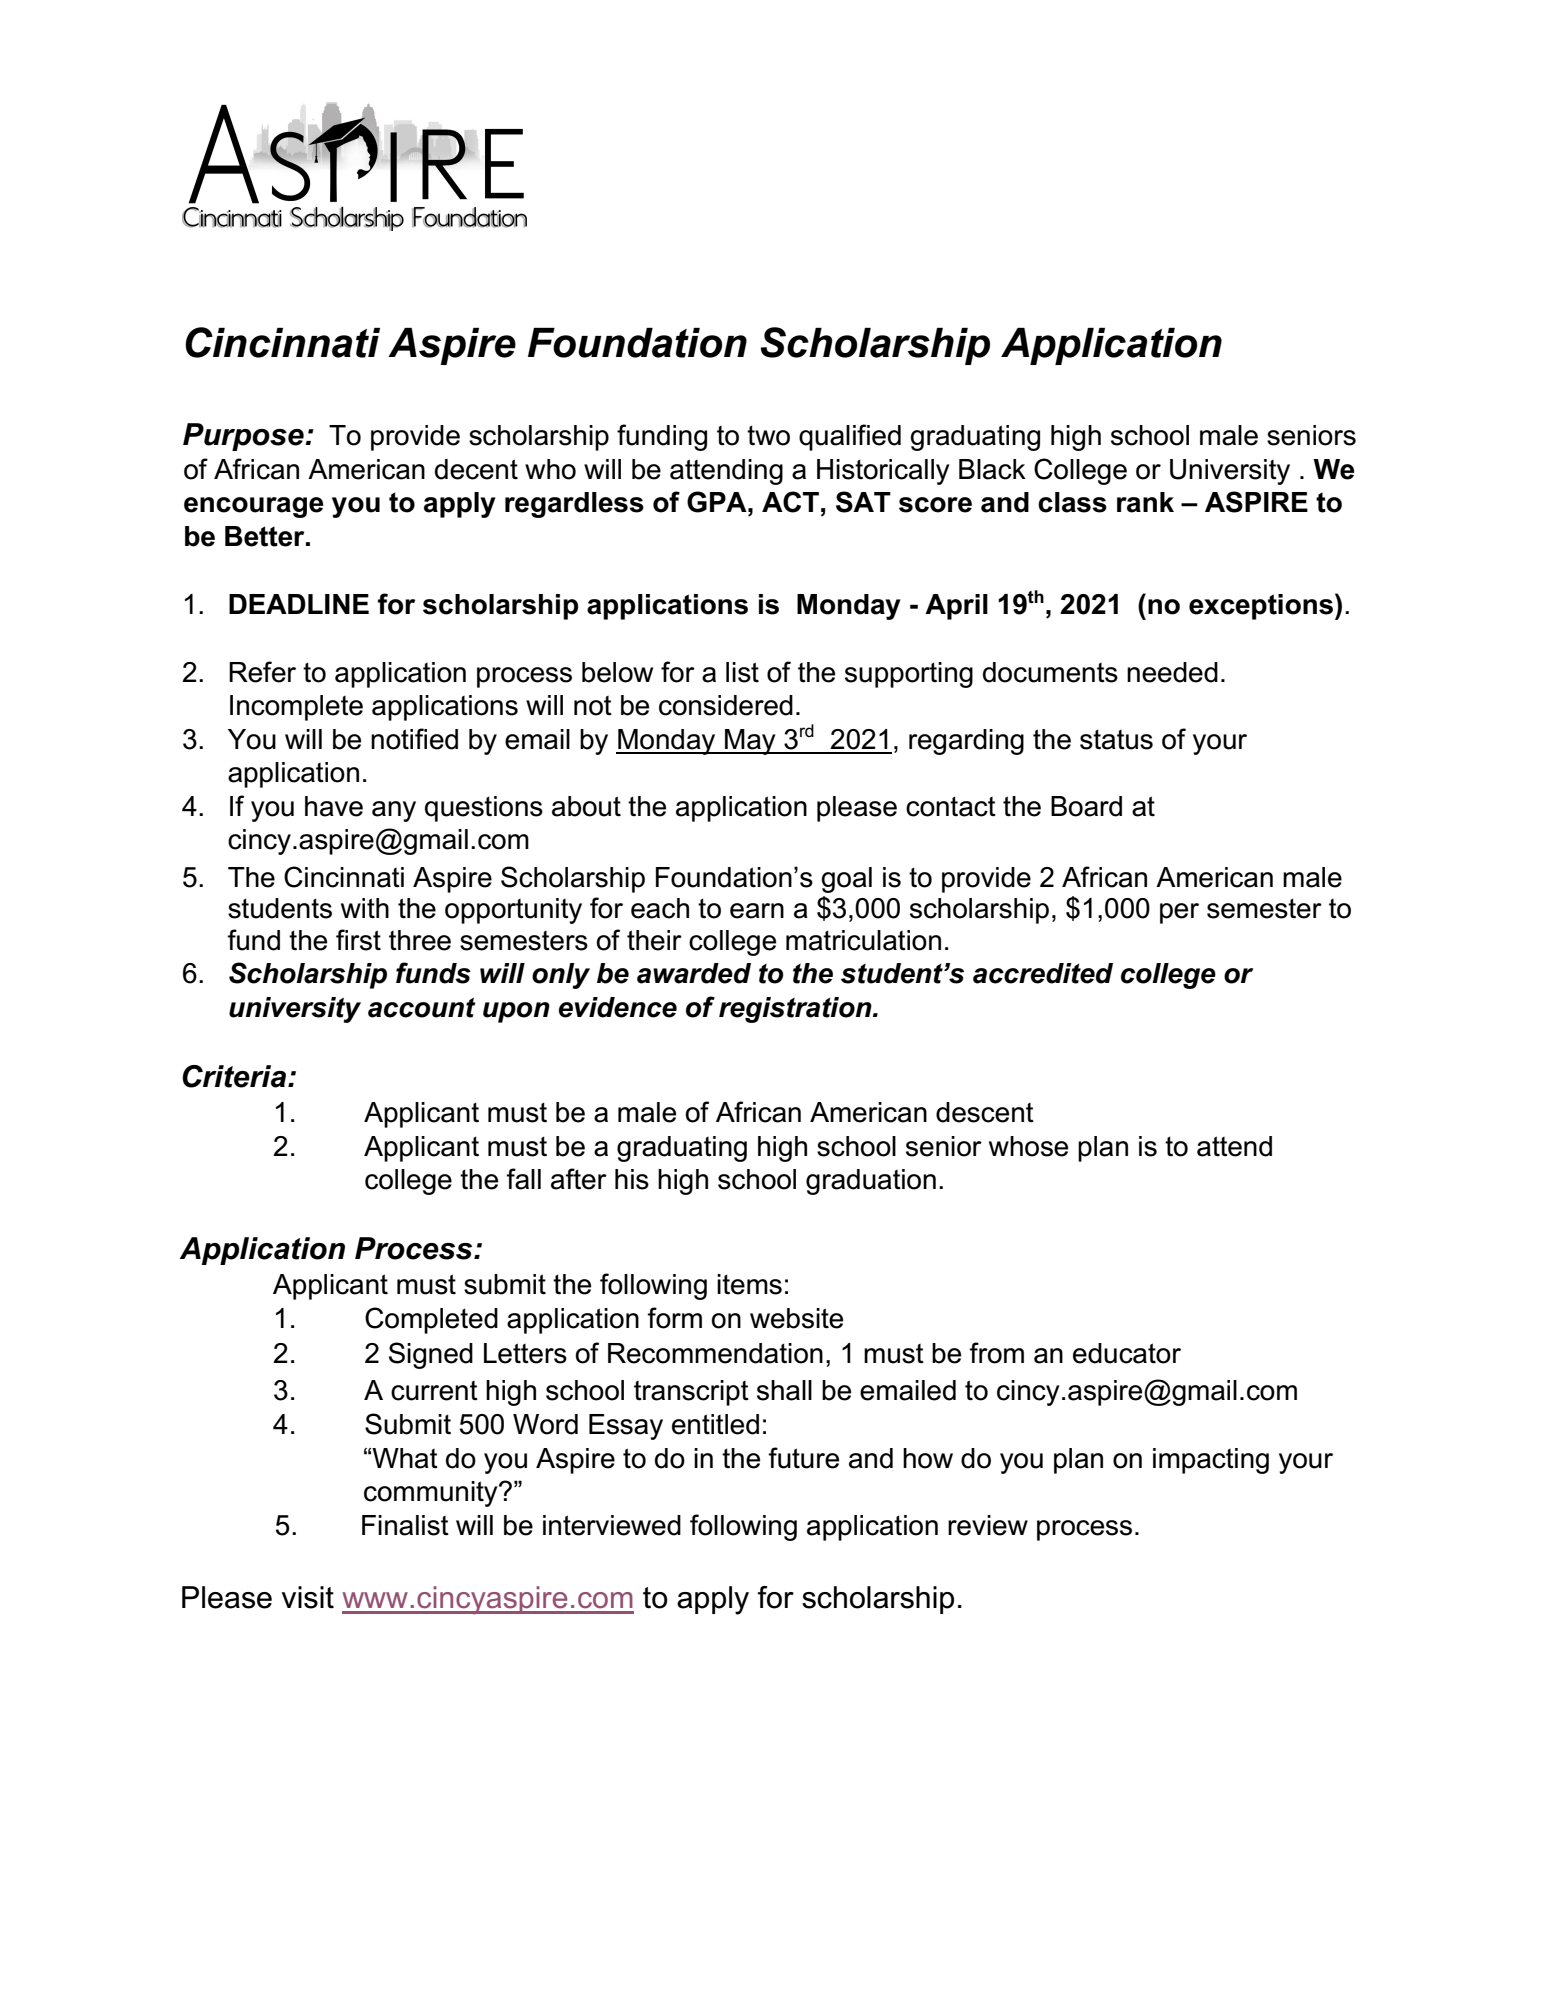  I want to click on interviewed, so click(612, 1525).
